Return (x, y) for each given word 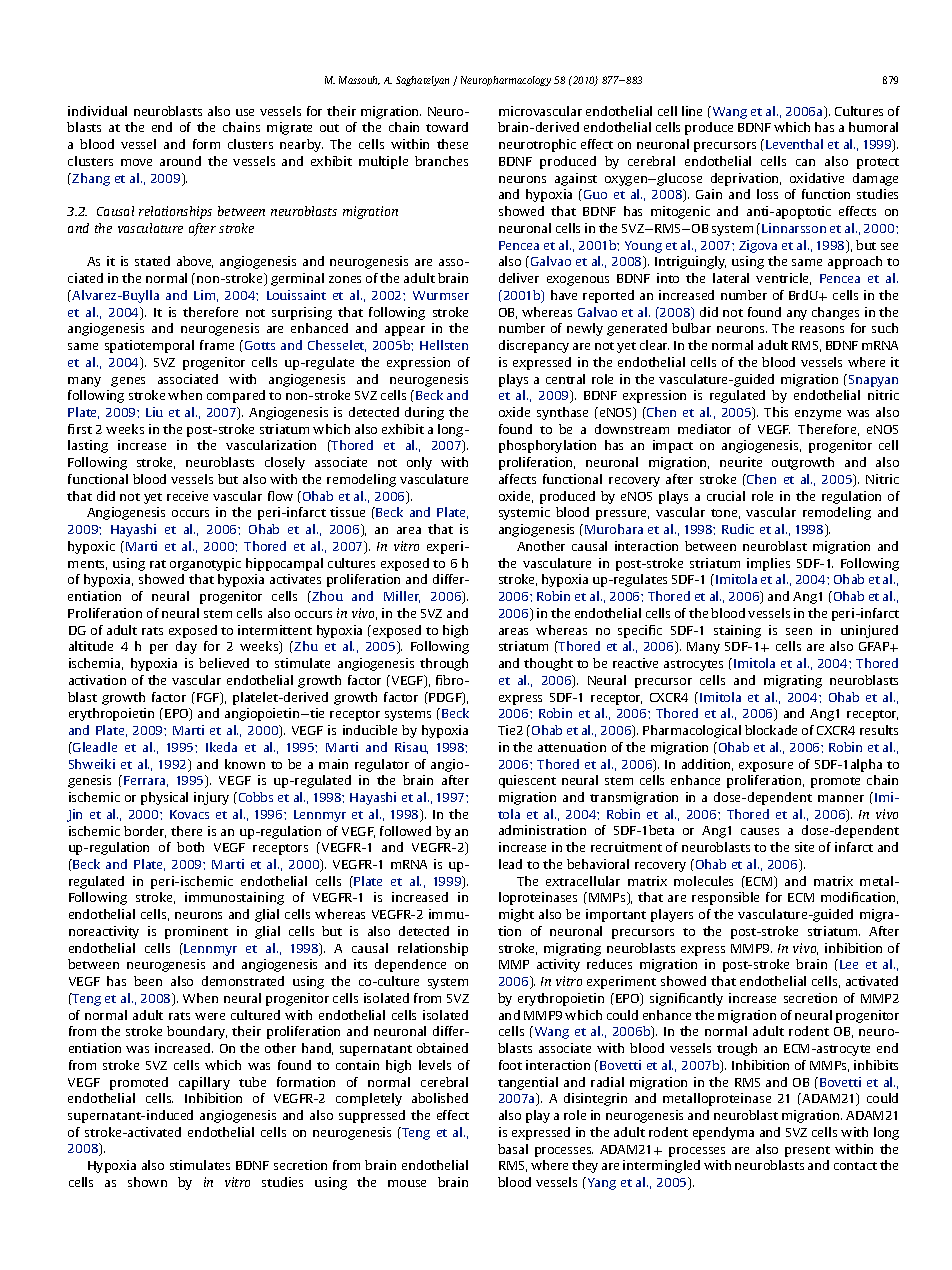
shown (147, 1182)
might (516, 915)
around (180, 161)
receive (187, 496)
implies (768, 564)
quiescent (527, 781)
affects (517, 479)
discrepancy (534, 346)
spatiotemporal (149, 346)
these (452, 144)
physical (164, 798)
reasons (822, 329)
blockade (771, 730)
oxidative (817, 178)
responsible (725, 898)
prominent (196, 932)
